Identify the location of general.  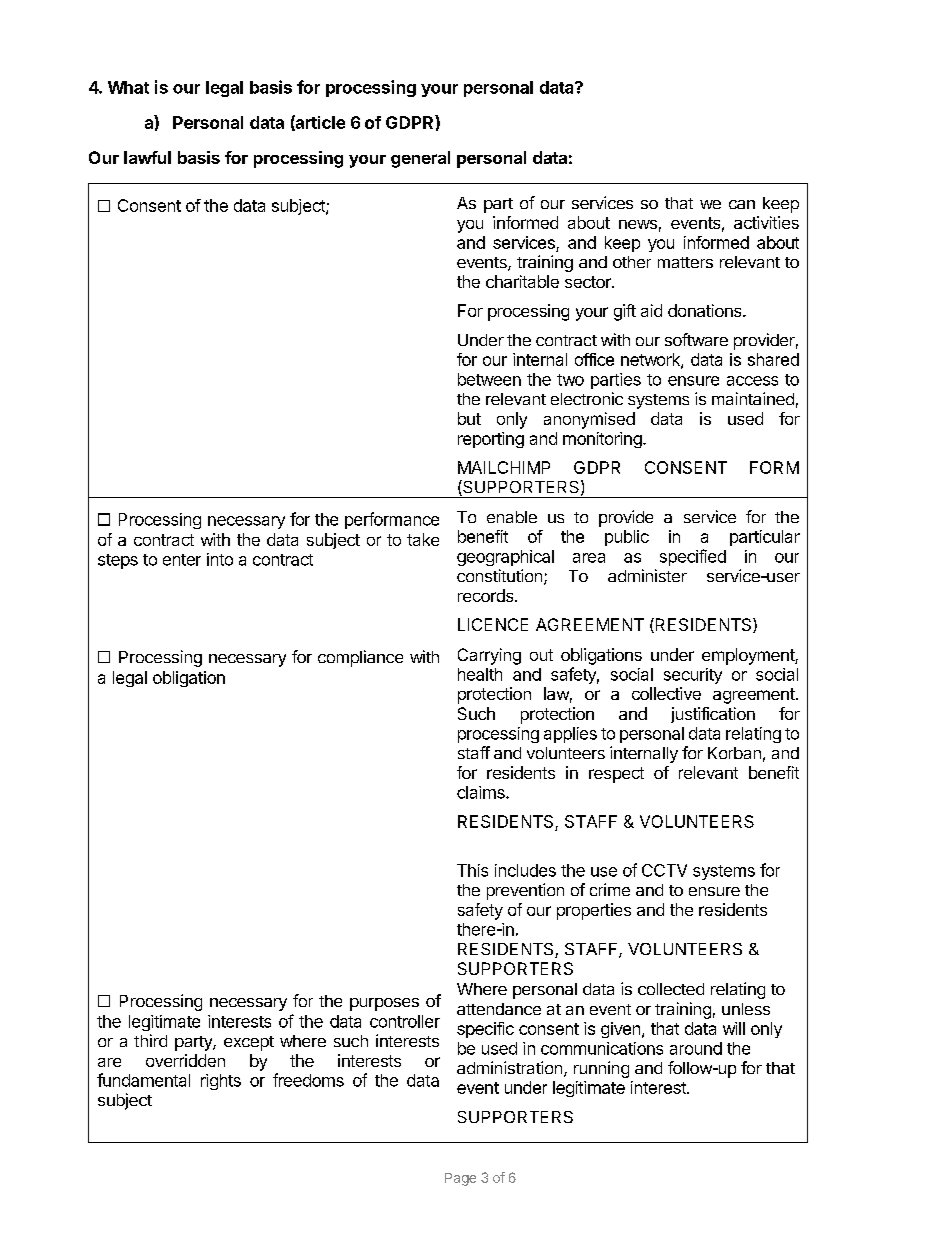
(420, 159).
